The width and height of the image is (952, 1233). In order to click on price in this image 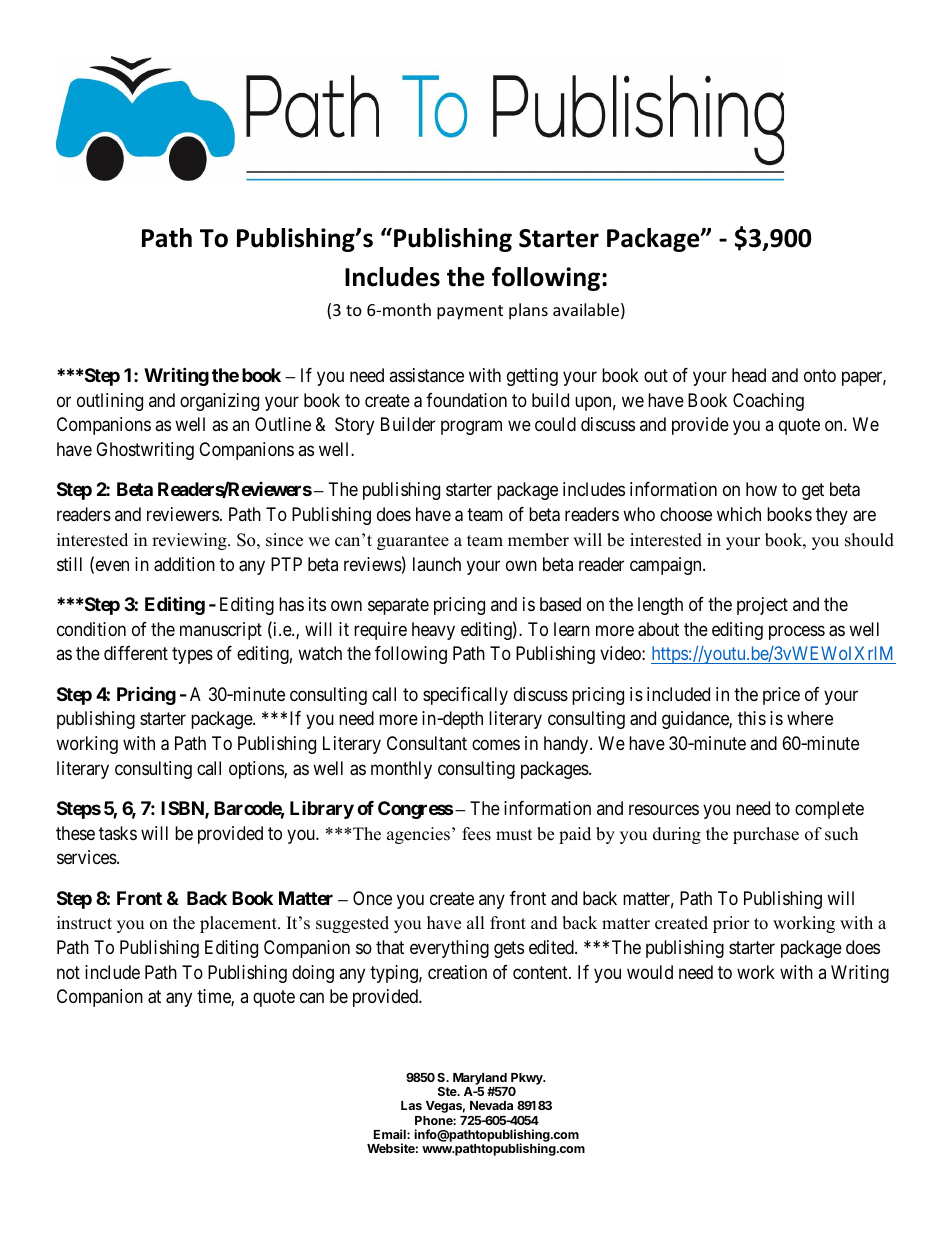, I will do `click(781, 696)`.
